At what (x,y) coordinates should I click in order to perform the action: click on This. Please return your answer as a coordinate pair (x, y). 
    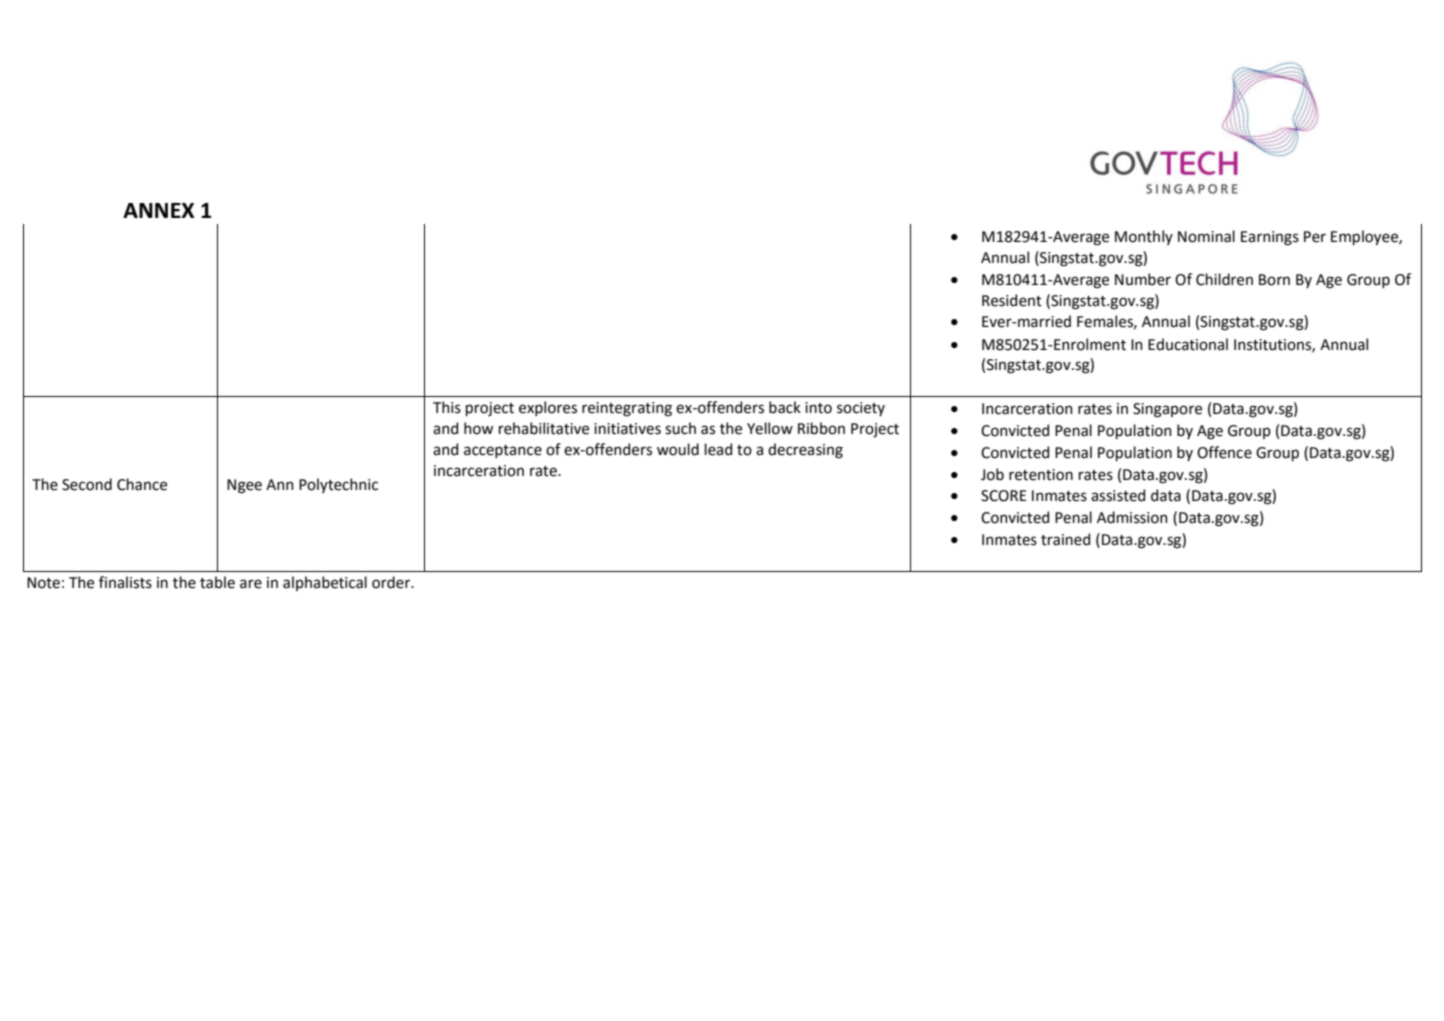
    Looking at the image, I should click on (447, 407).
